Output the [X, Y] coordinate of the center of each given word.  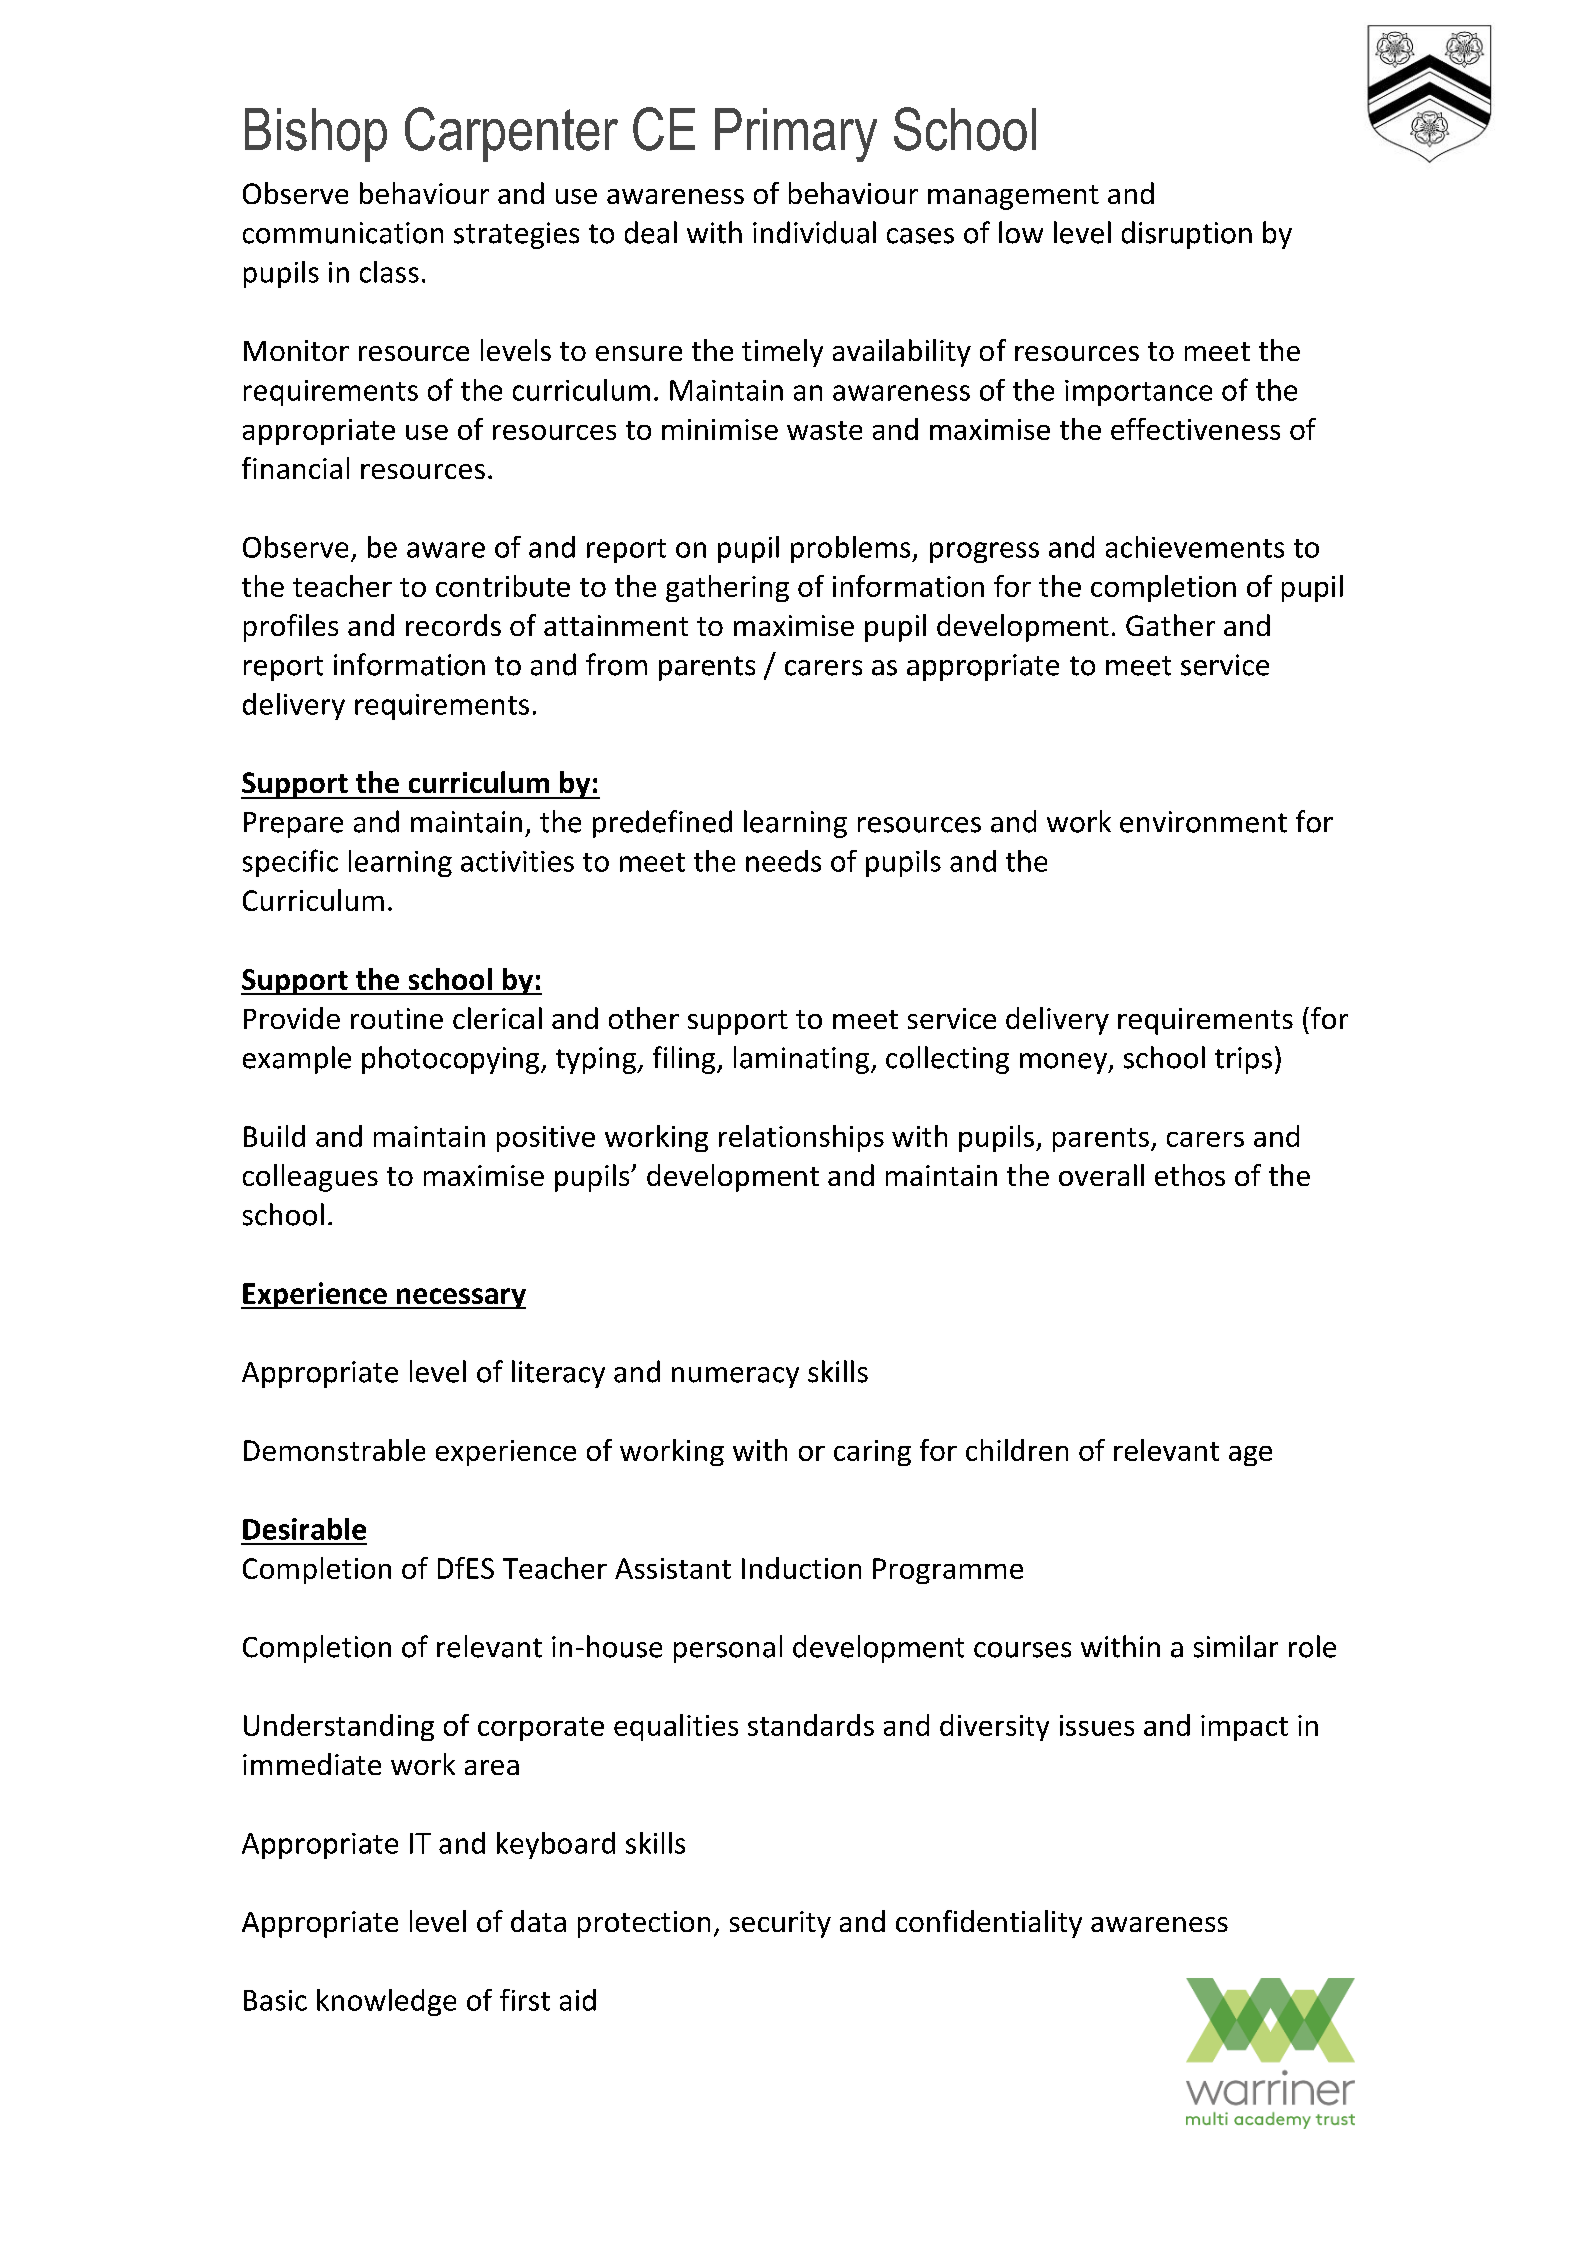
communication [343, 233]
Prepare [293, 825]
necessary [460, 1298]
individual [814, 232]
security [780, 1924]
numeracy [735, 1377]
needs [783, 861]
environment [1203, 822]
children [1017, 1450]
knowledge [386, 2002]
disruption [1187, 235]
